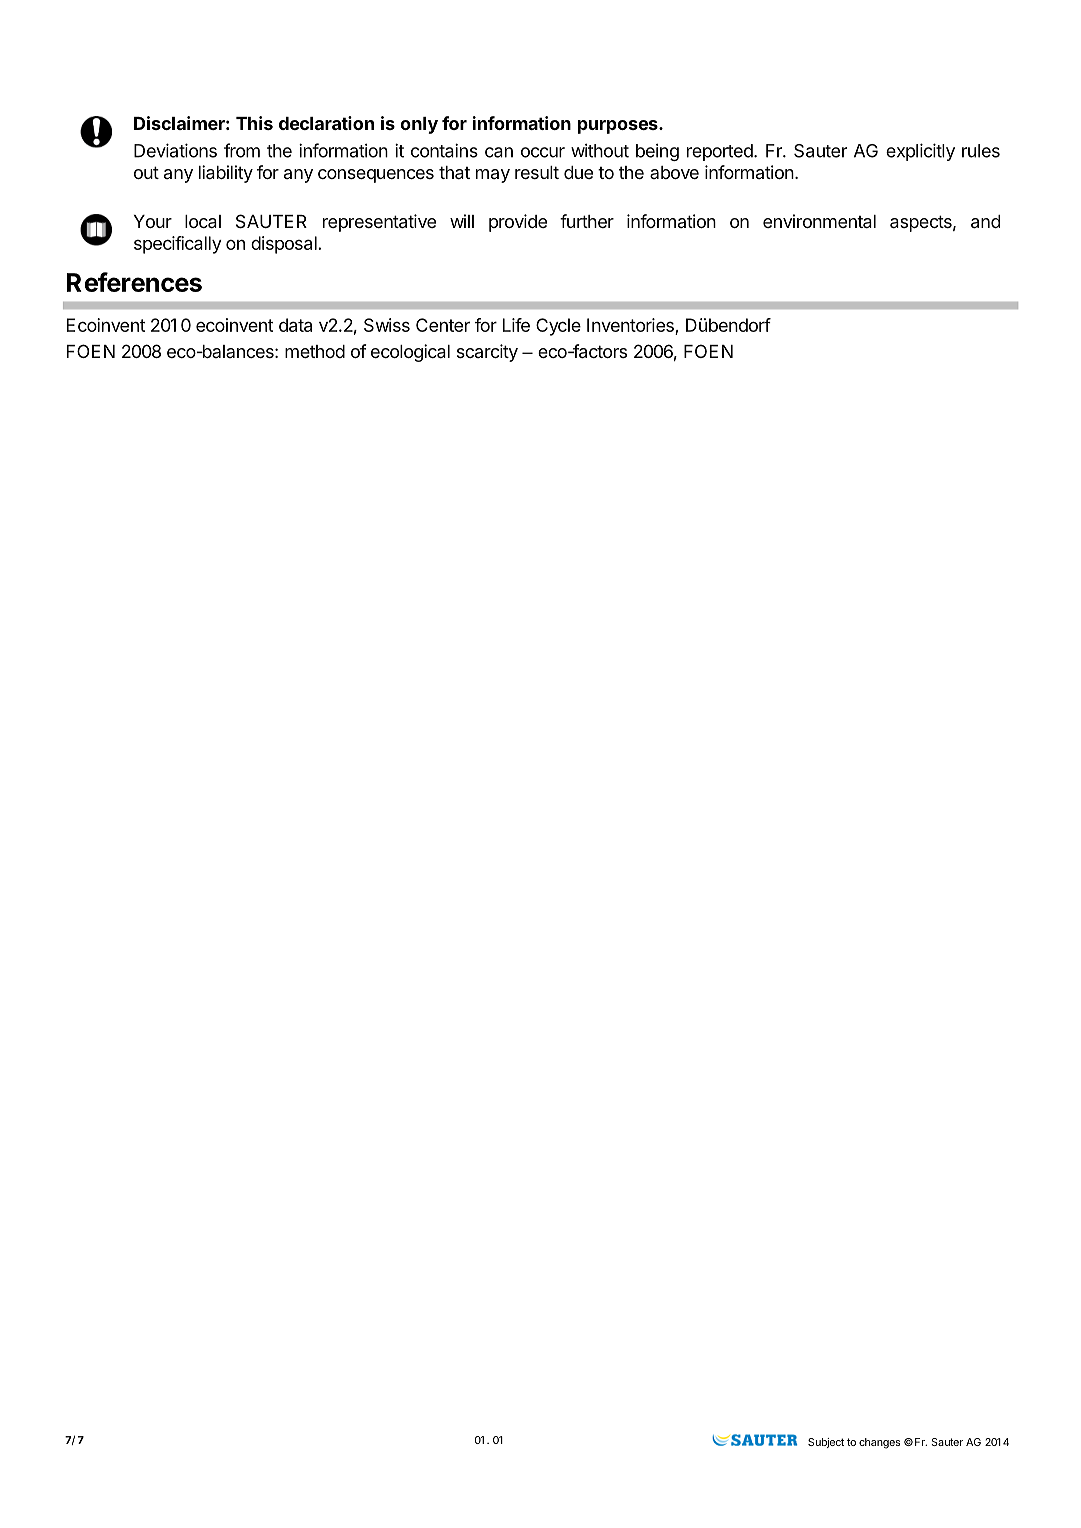 This image has width=1081, height=1528. I want to click on Inventories, so click(630, 325).
